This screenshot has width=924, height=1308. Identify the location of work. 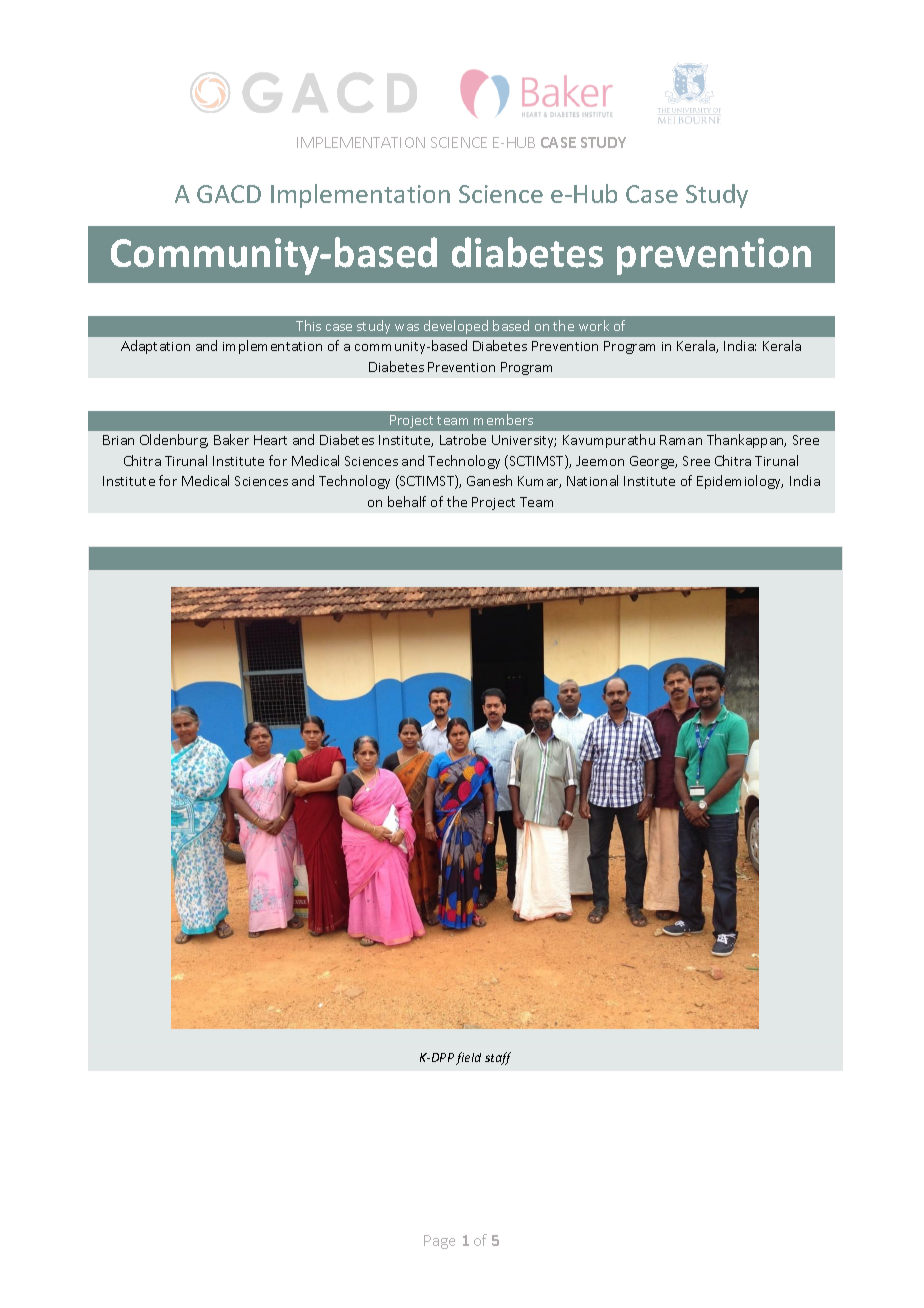
(594, 325).
